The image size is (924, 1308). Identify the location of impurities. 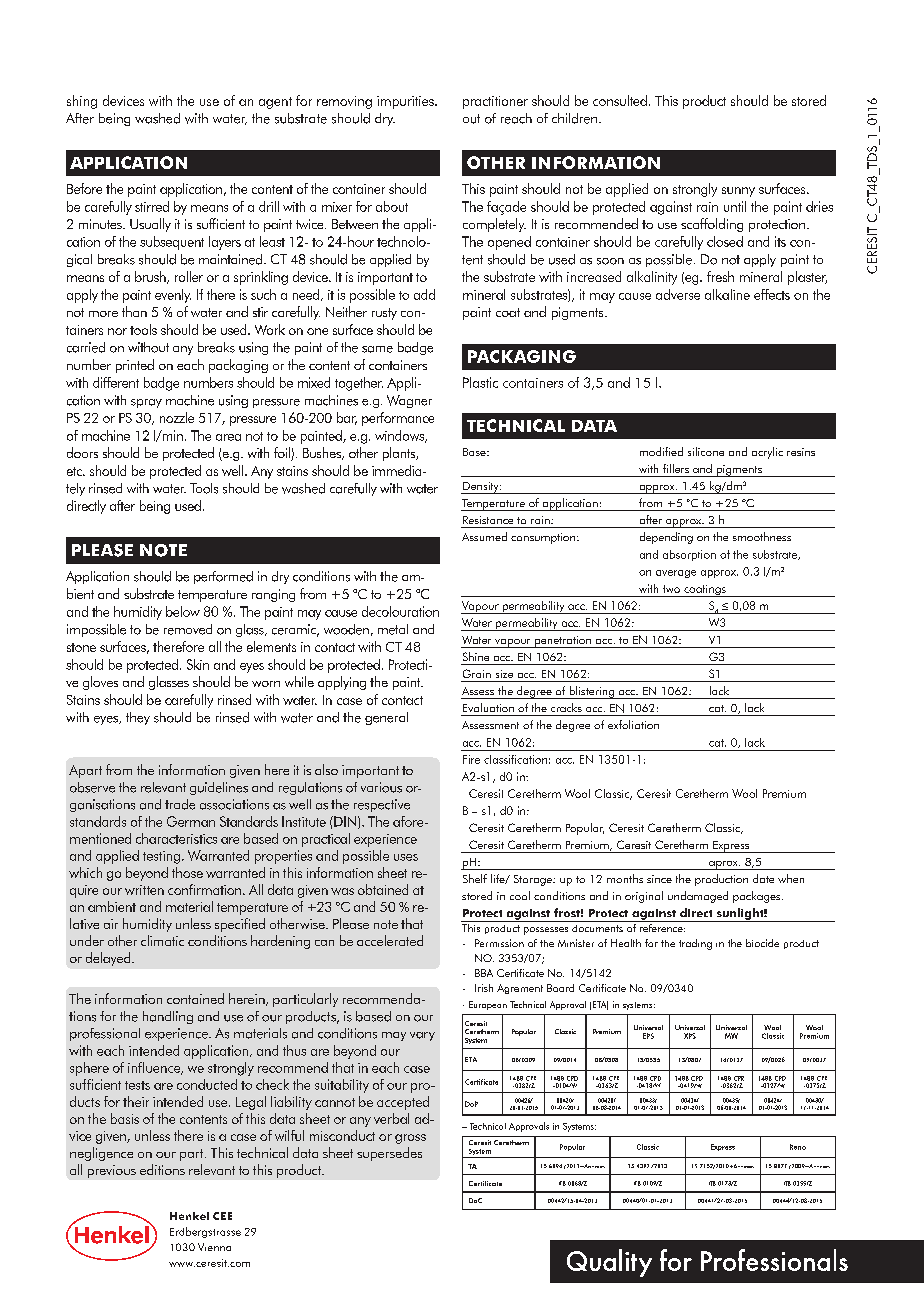
(406, 102).
